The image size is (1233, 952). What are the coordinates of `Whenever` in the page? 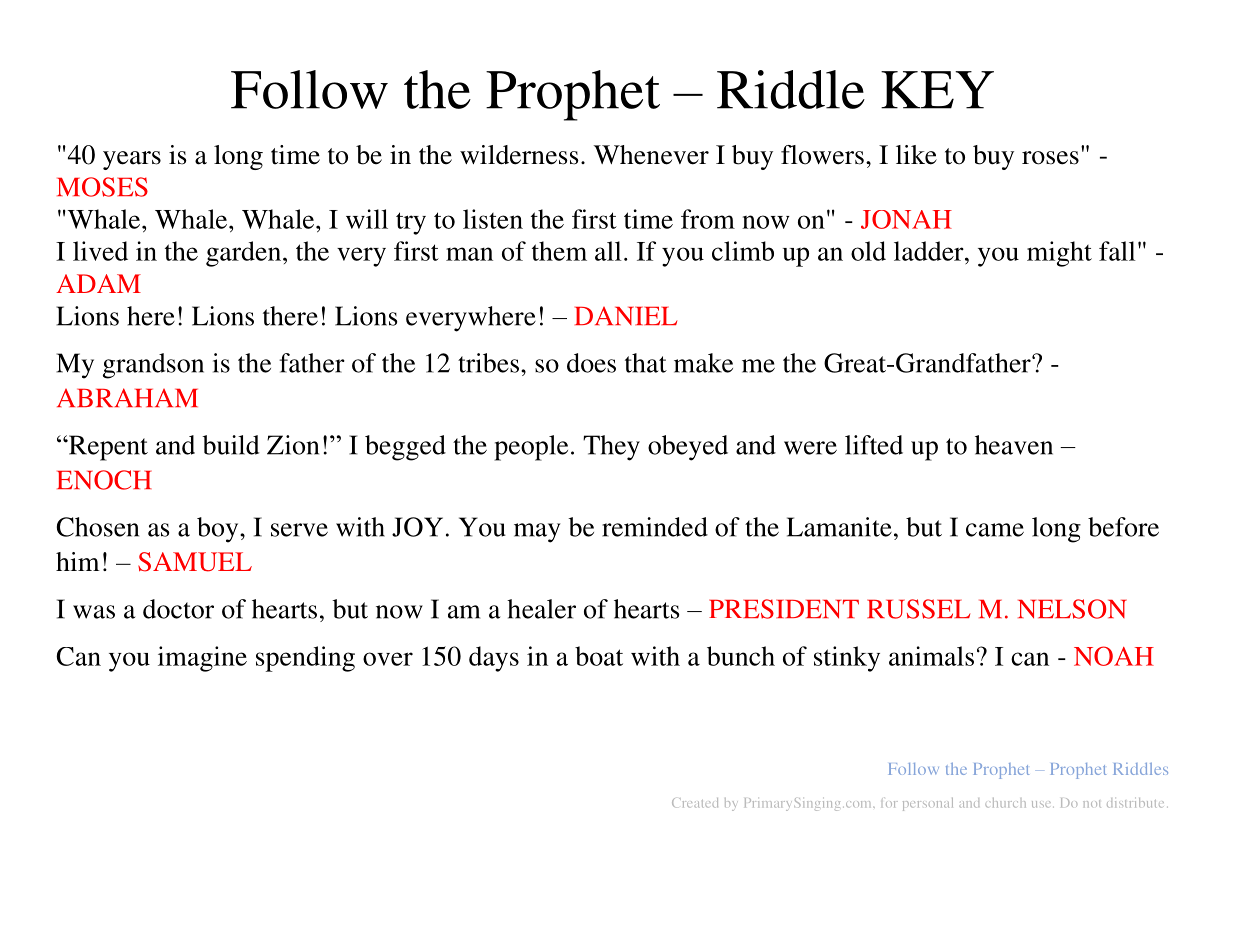 It's located at (651, 155).
